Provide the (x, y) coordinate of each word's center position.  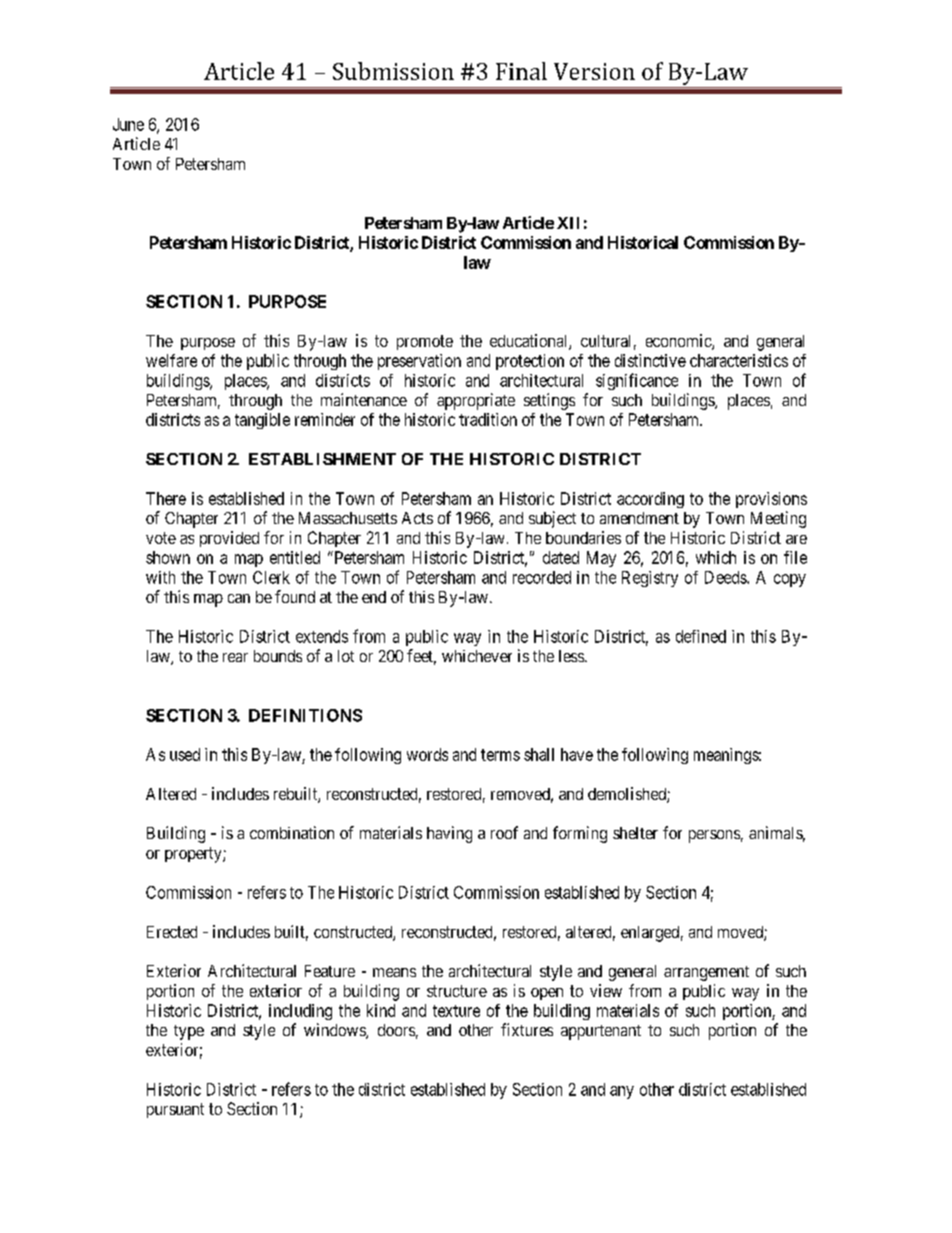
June (128, 124)
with (160, 577)
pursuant (175, 1110)
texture (456, 1011)
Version (594, 71)
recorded (542, 577)
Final (521, 71)
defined (701, 636)
